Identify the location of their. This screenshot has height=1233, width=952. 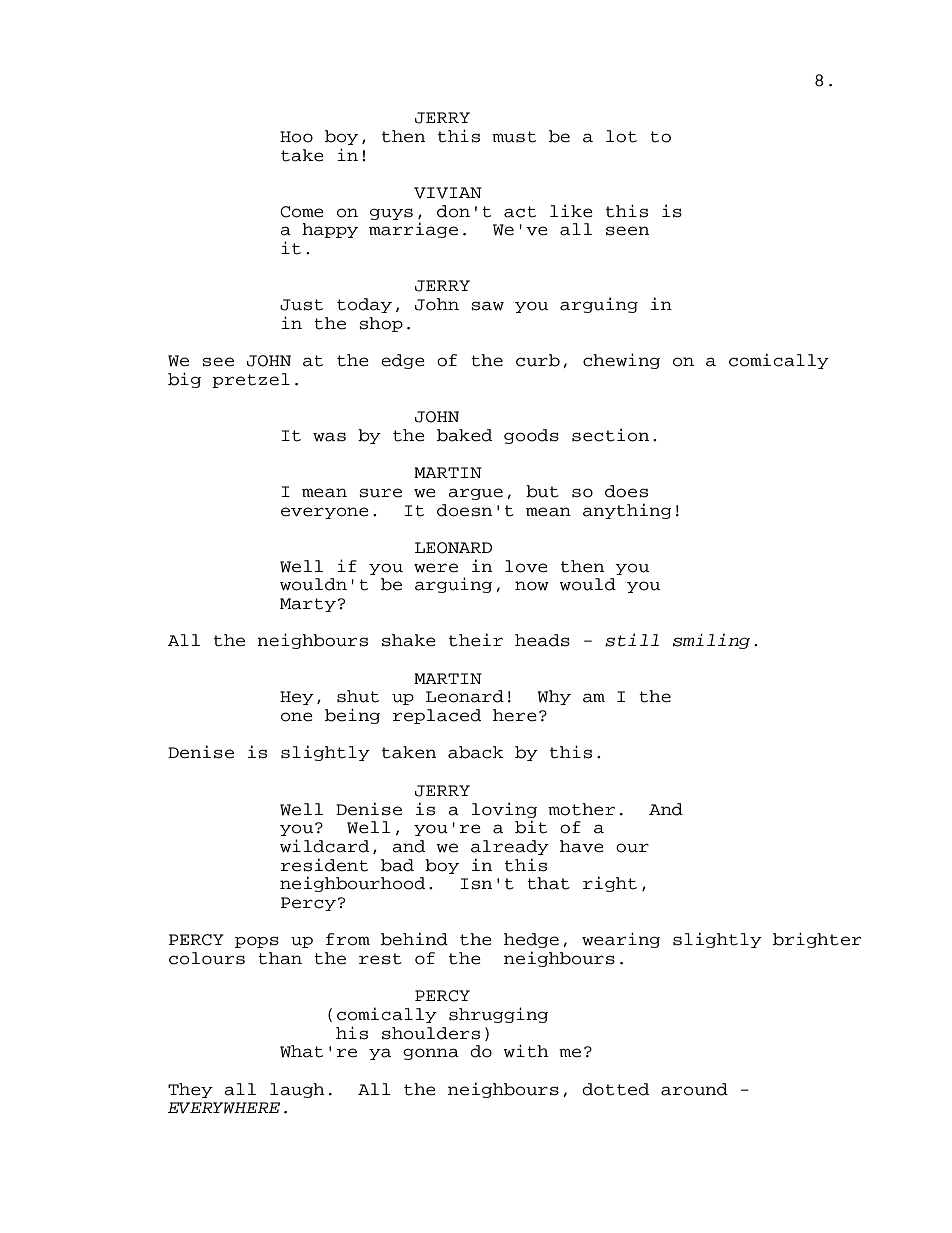
(476, 640).
